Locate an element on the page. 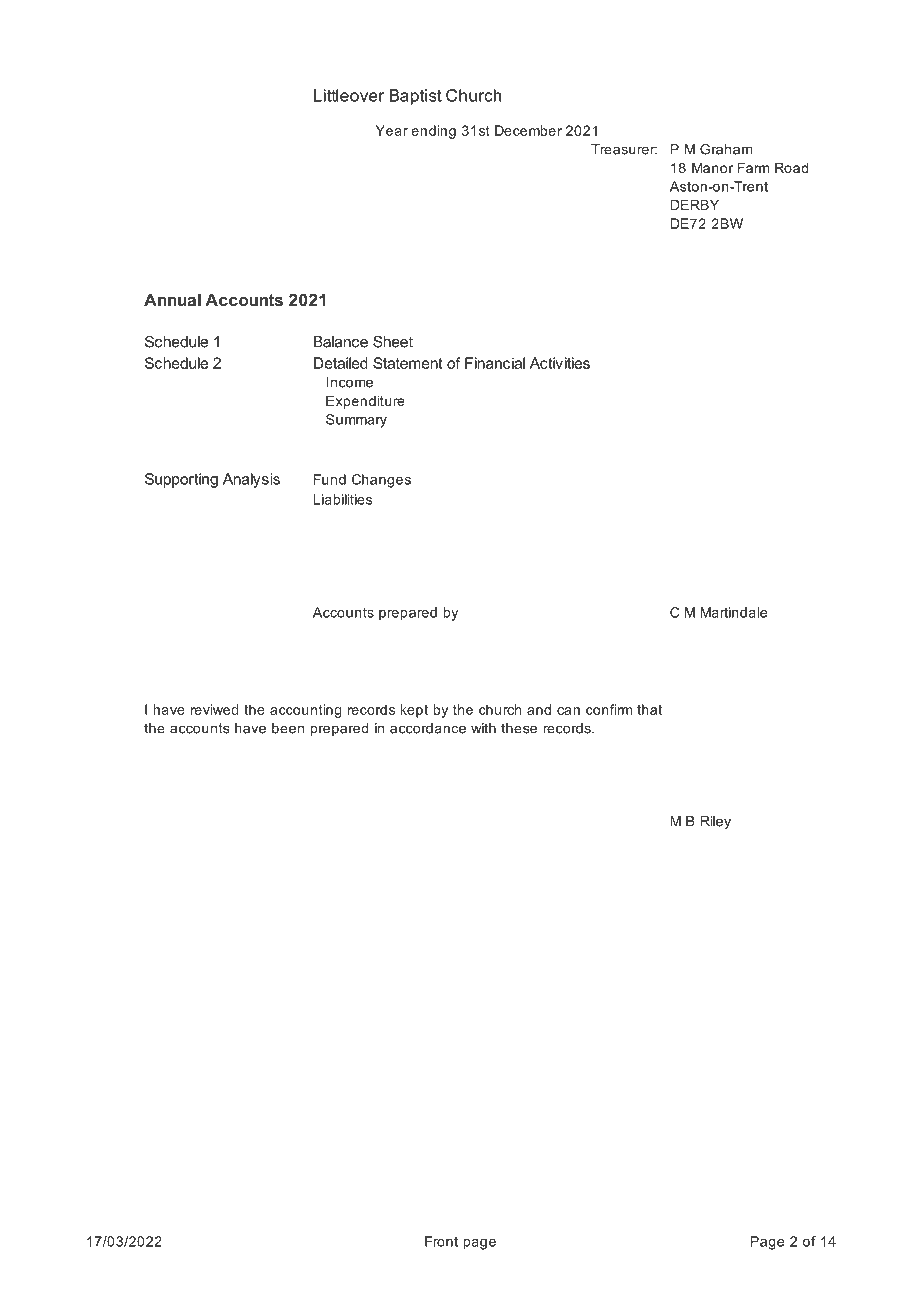 The image size is (924, 1308). accounting is located at coordinates (306, 711).
